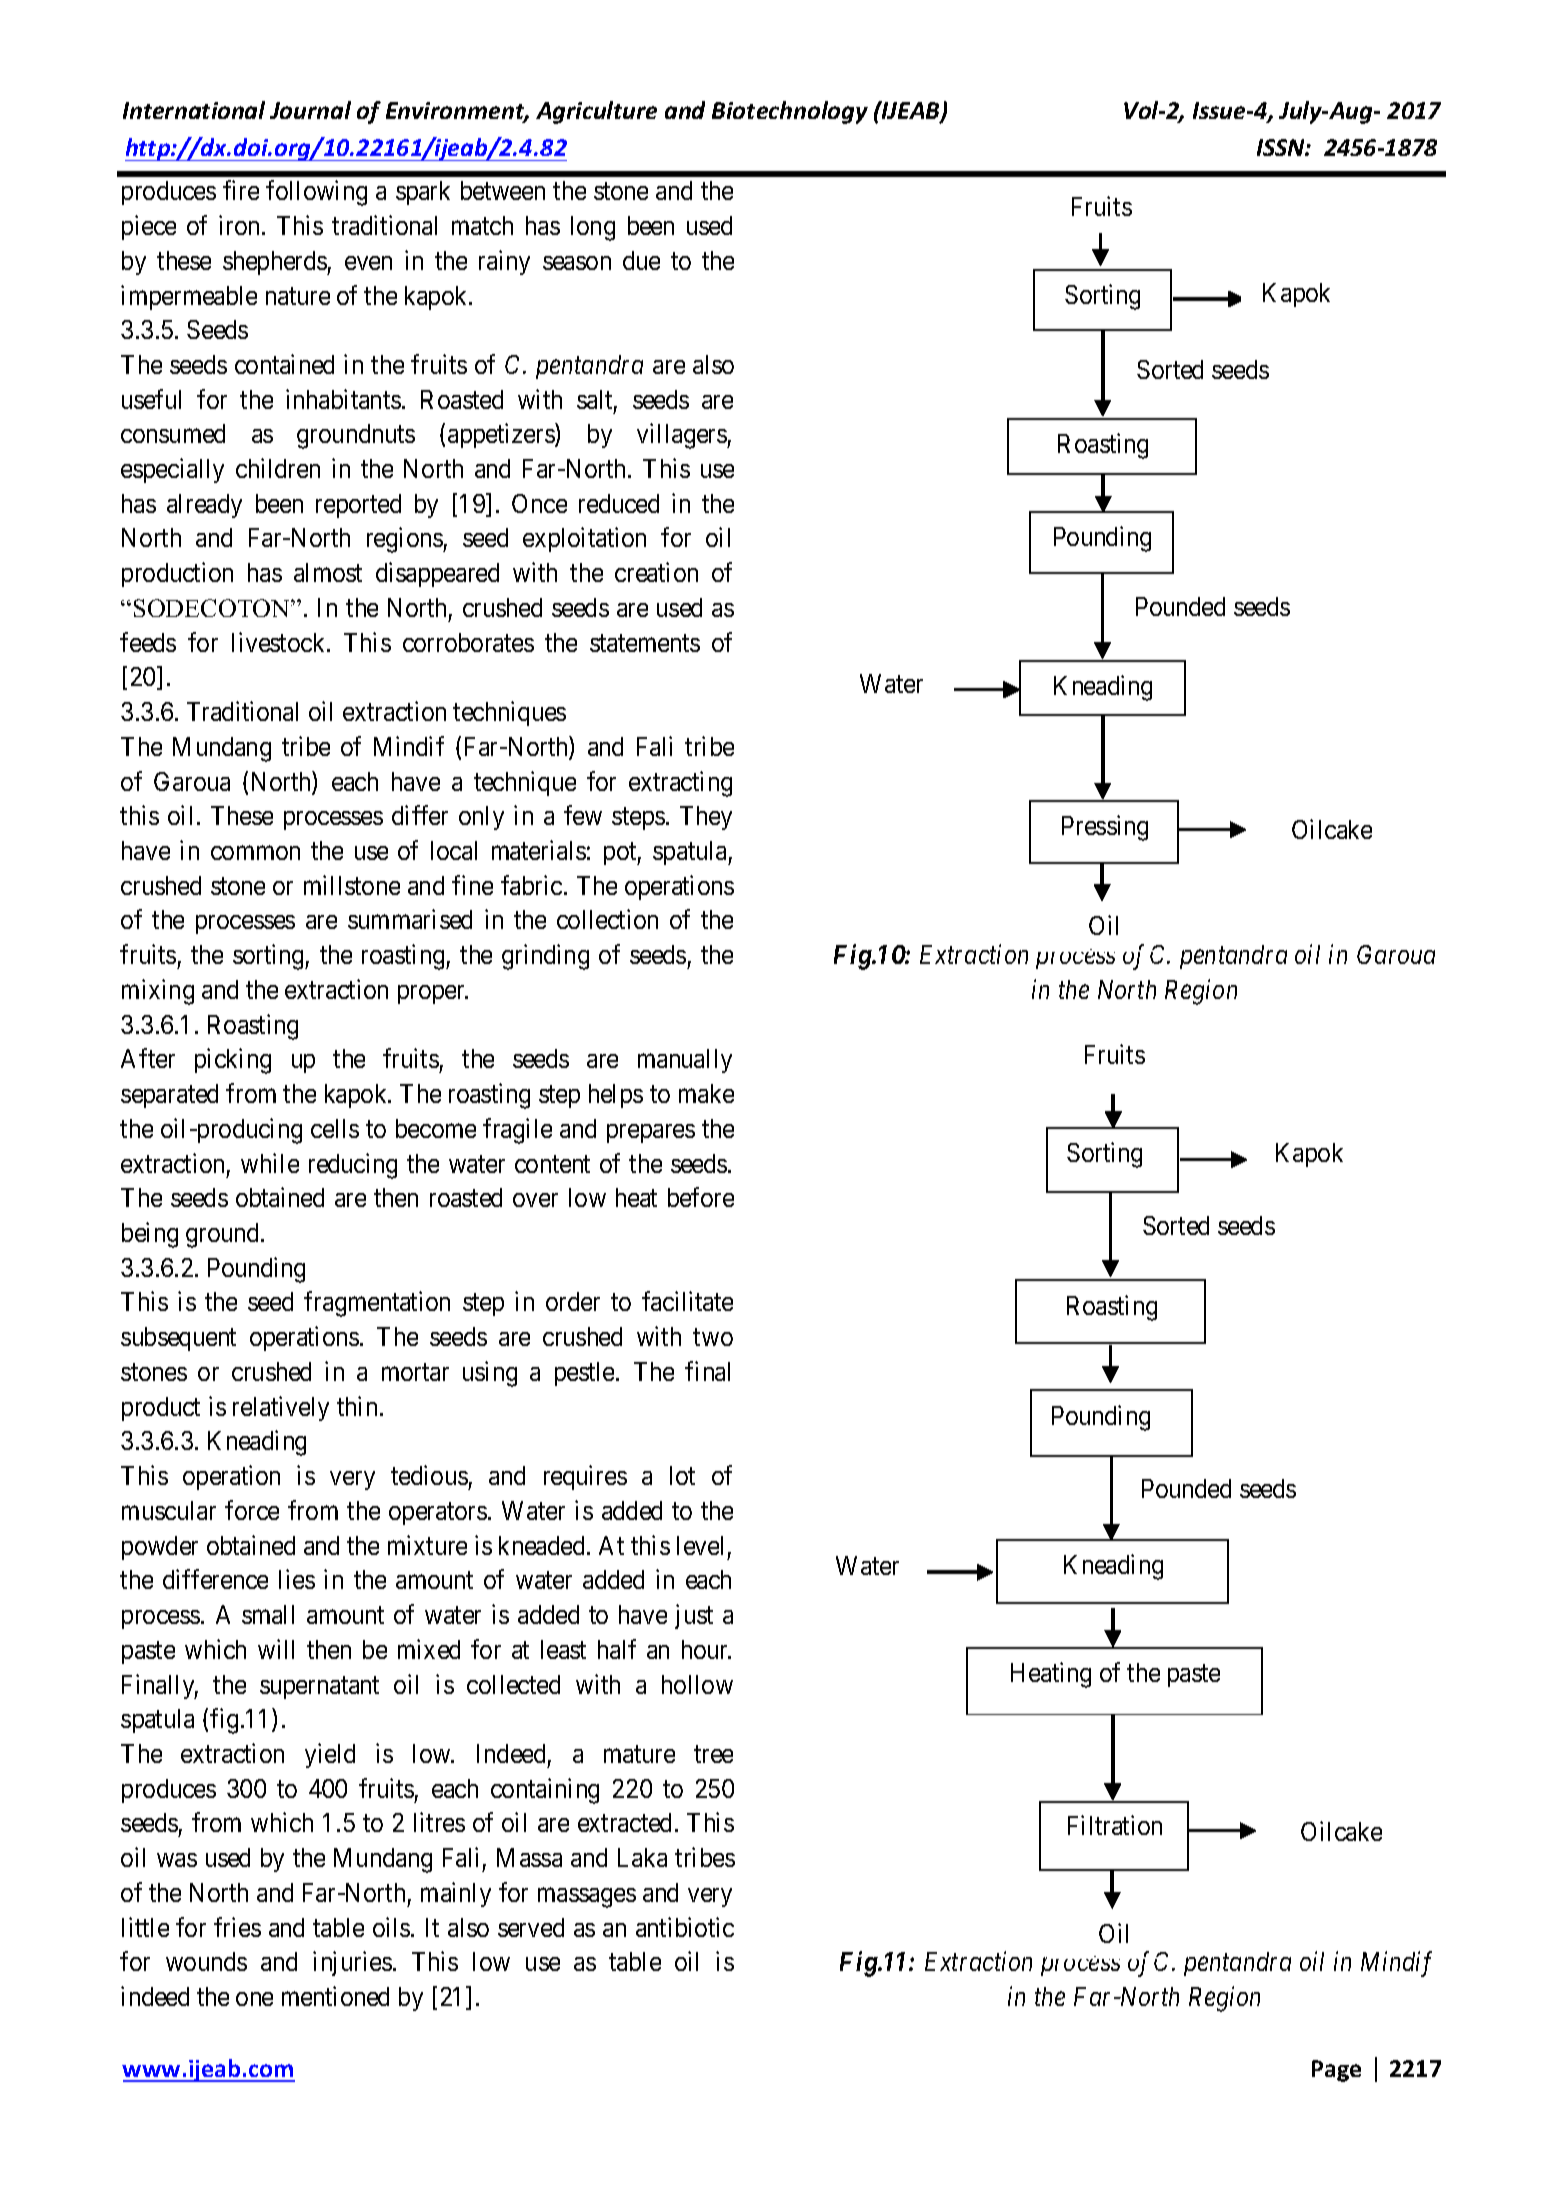 This screenshot has height=2211, width=1563. What do you see at coordinates (281, 1408) in the screenshot?
I see `relatively` at bounding box center [281, 1408].
